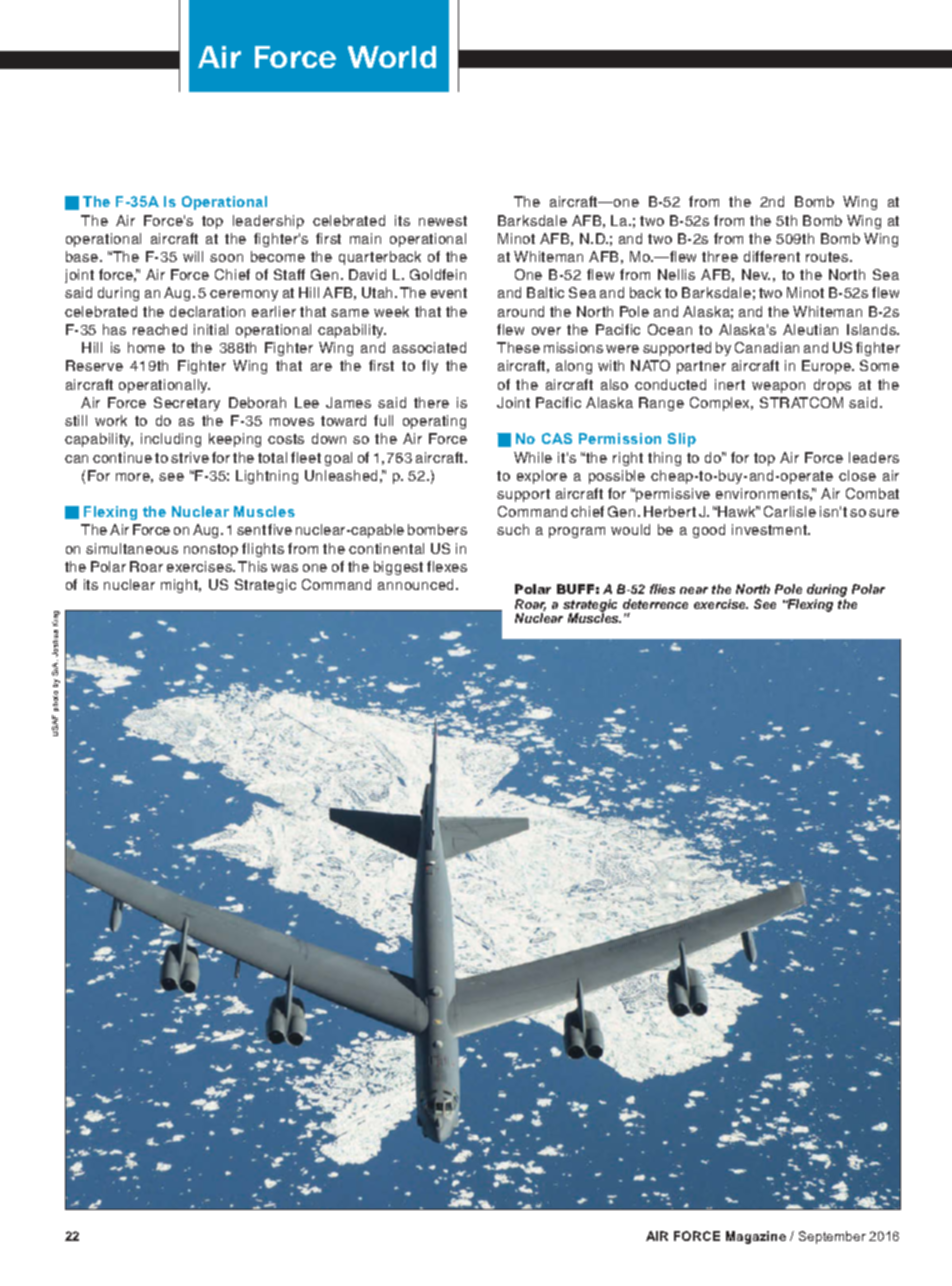 The image size is (952, 1286). Describe the element at coordinates (443, 221) in the screenshot. I see `newest` at that location.
